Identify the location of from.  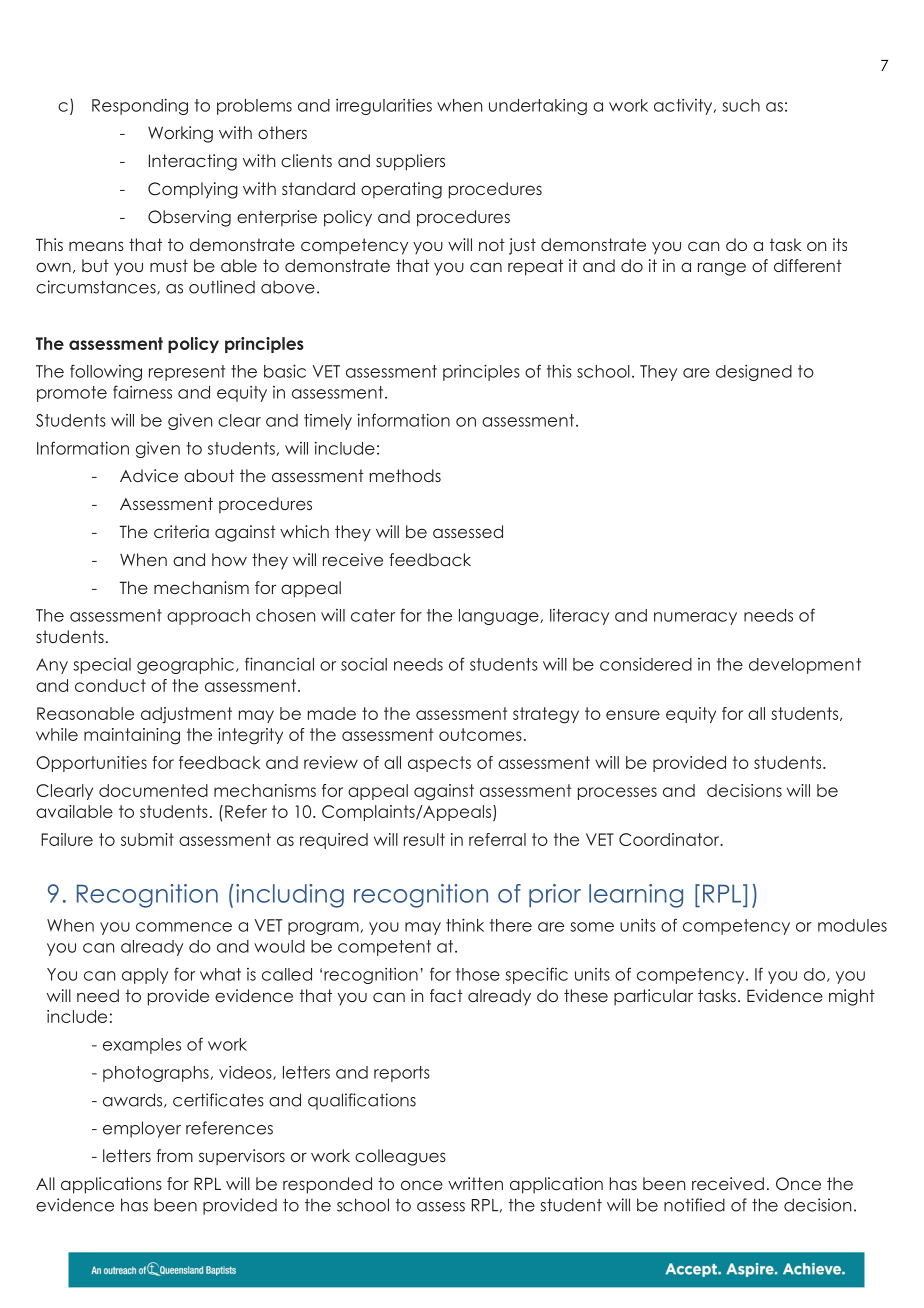
(174, 1155).
